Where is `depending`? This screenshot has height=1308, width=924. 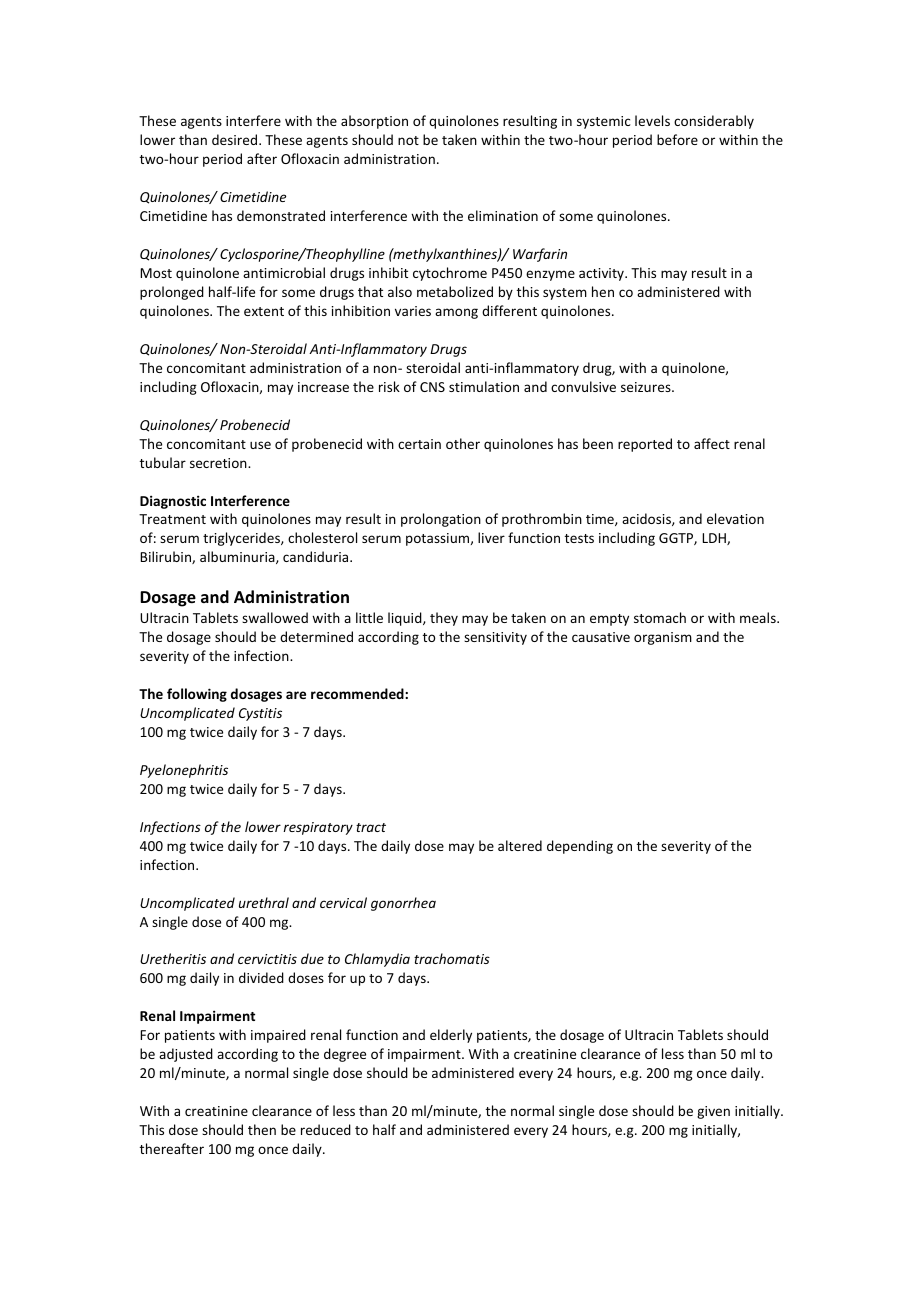 depending is located at coordinates (580, 847).
